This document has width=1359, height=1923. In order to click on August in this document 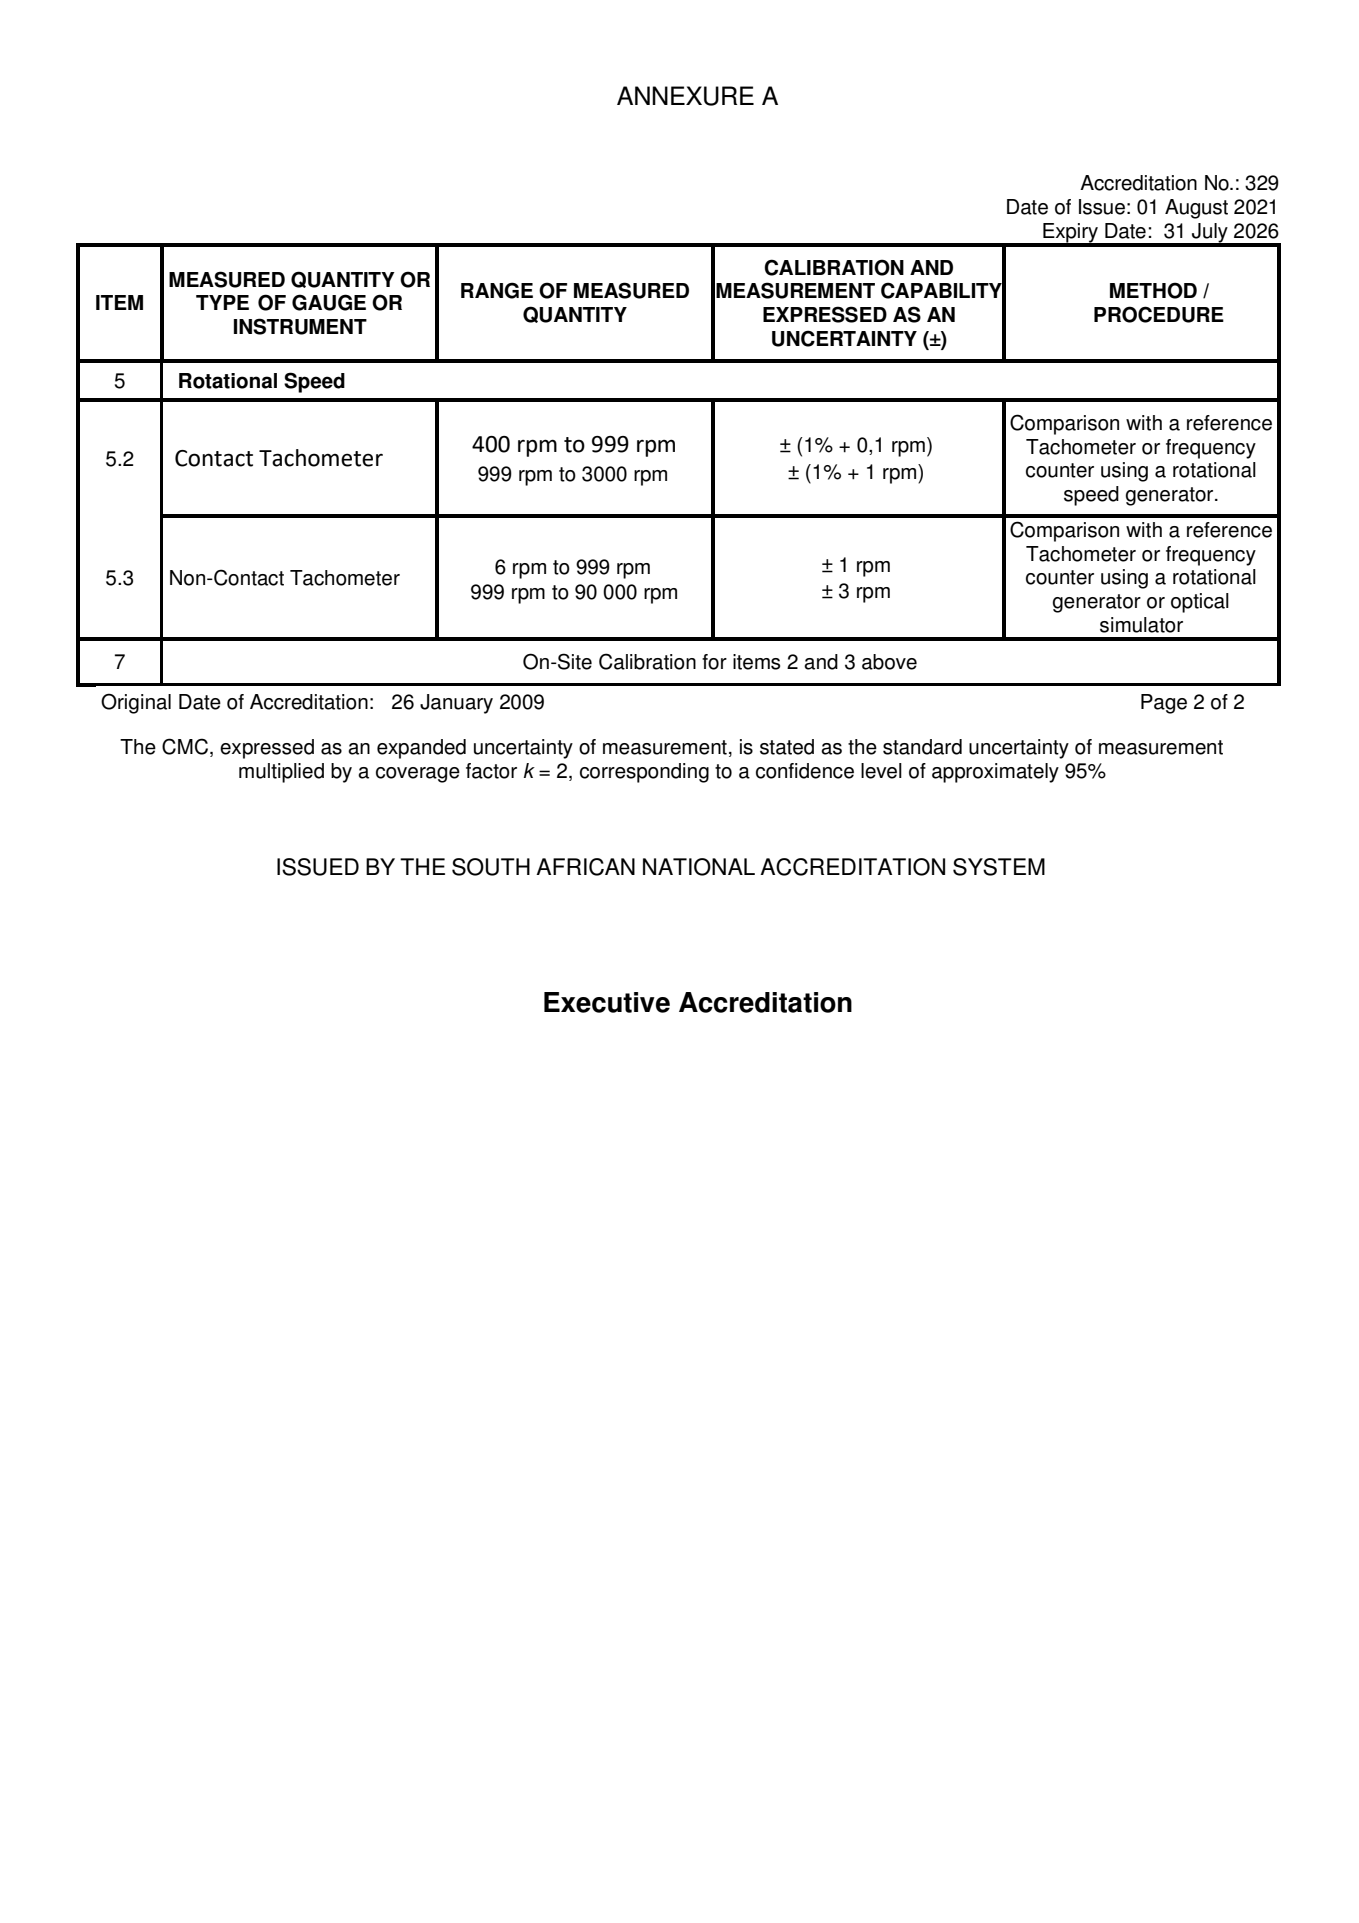, I will do `click(1196, 209)`.
